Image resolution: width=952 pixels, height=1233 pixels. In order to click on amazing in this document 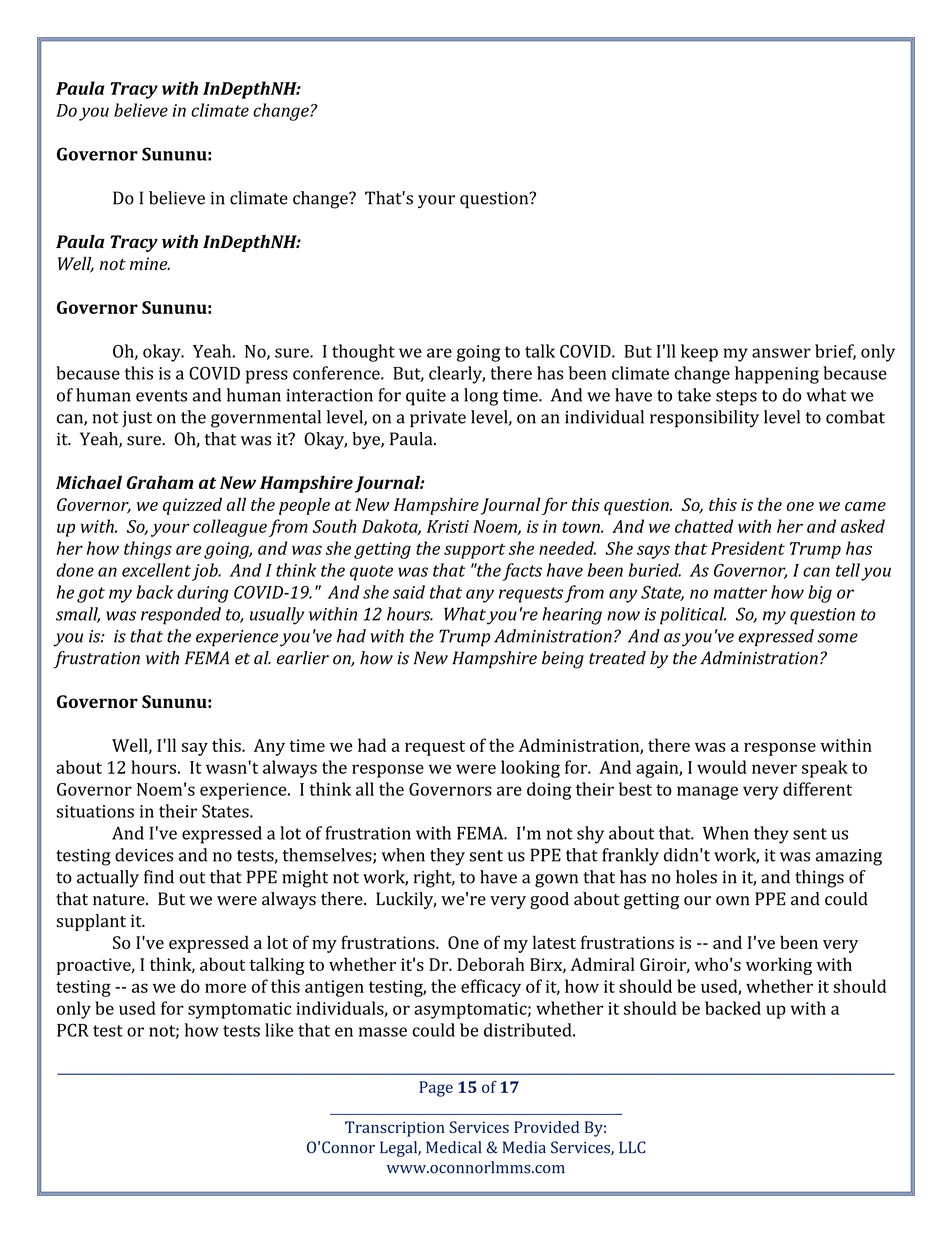, I will do `click(849, 857)`.
